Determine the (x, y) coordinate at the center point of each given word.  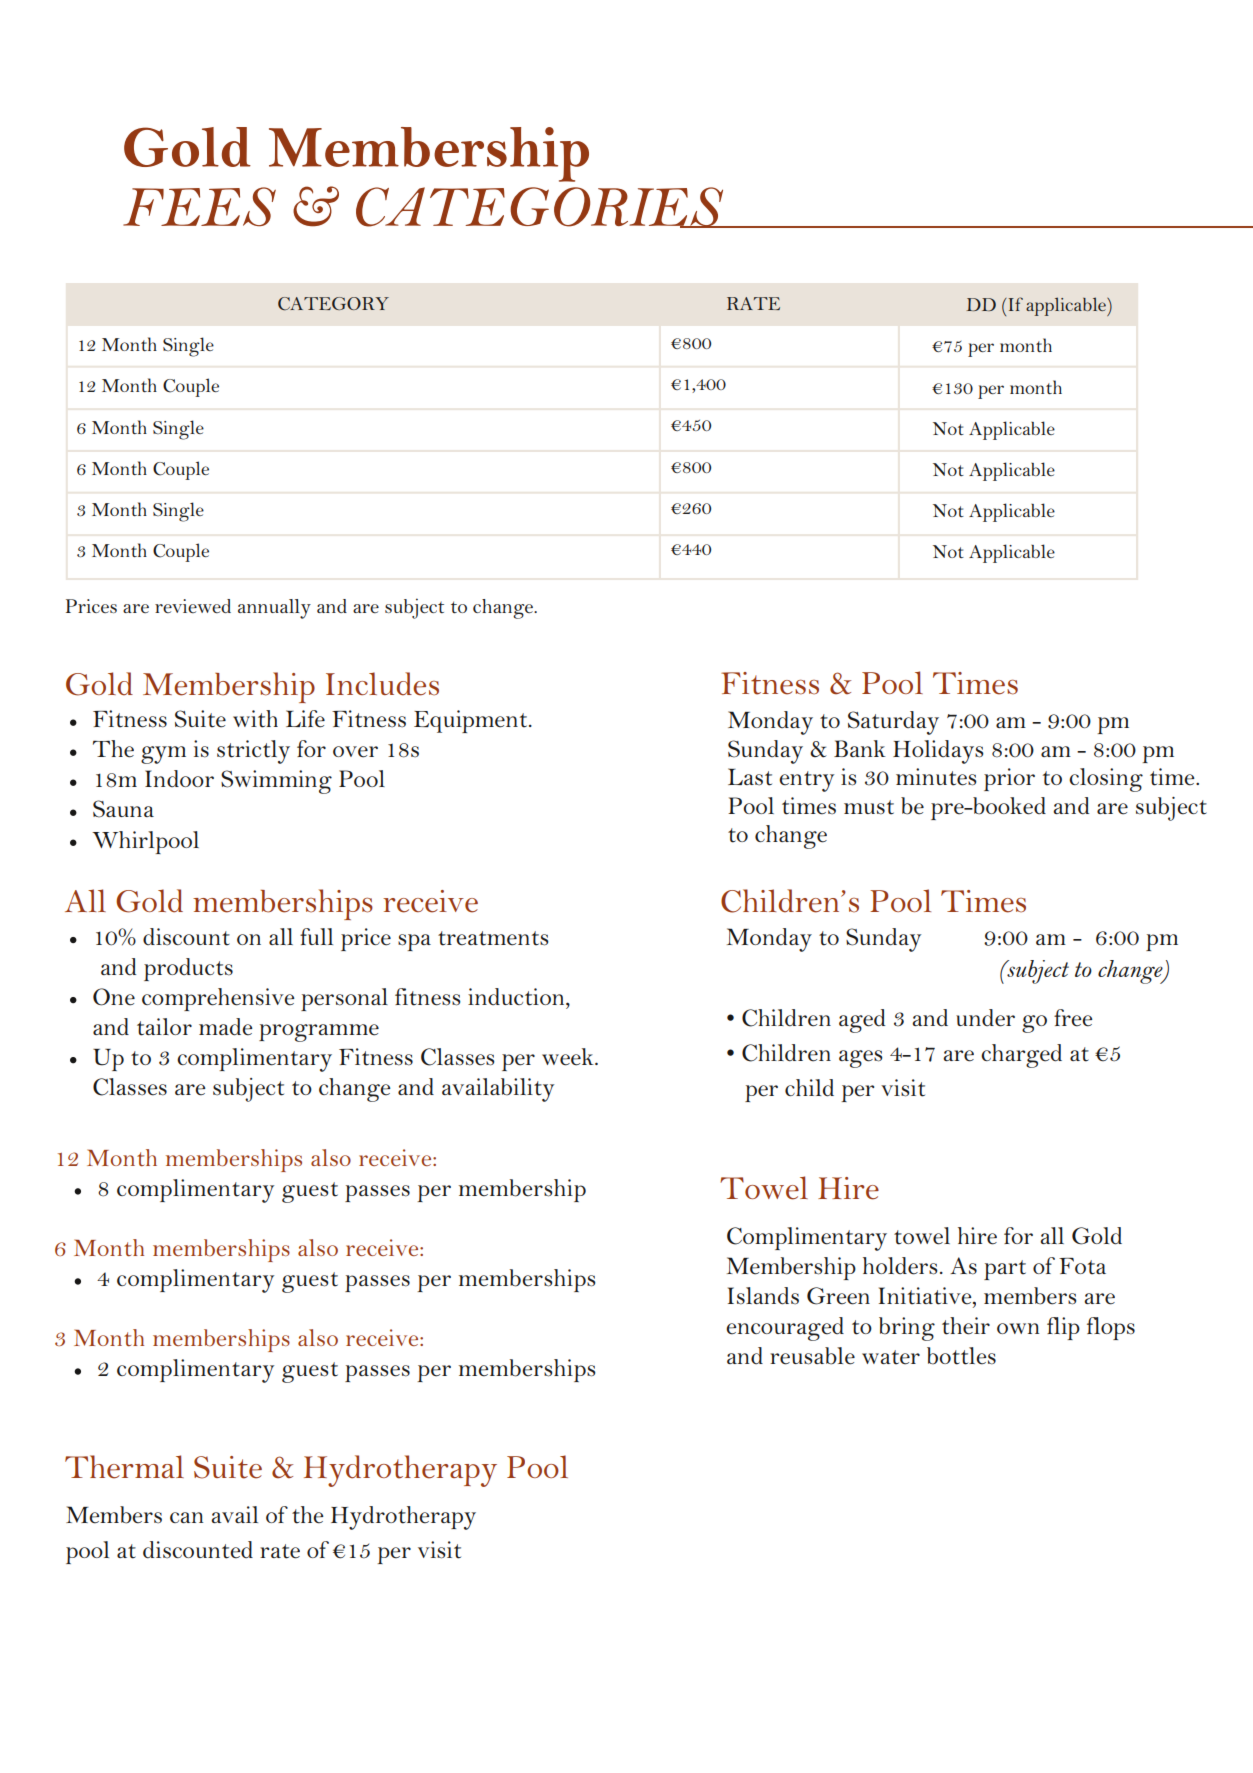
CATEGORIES (541, 207)
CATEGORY (333, 304)
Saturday (893, 723)
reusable (812, 1356)
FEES (199, 207)
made (226, 1027)
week (569, 1057)
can (186, 1517)
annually (274, 609)
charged (1021, 1056)
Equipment (472, 721)
